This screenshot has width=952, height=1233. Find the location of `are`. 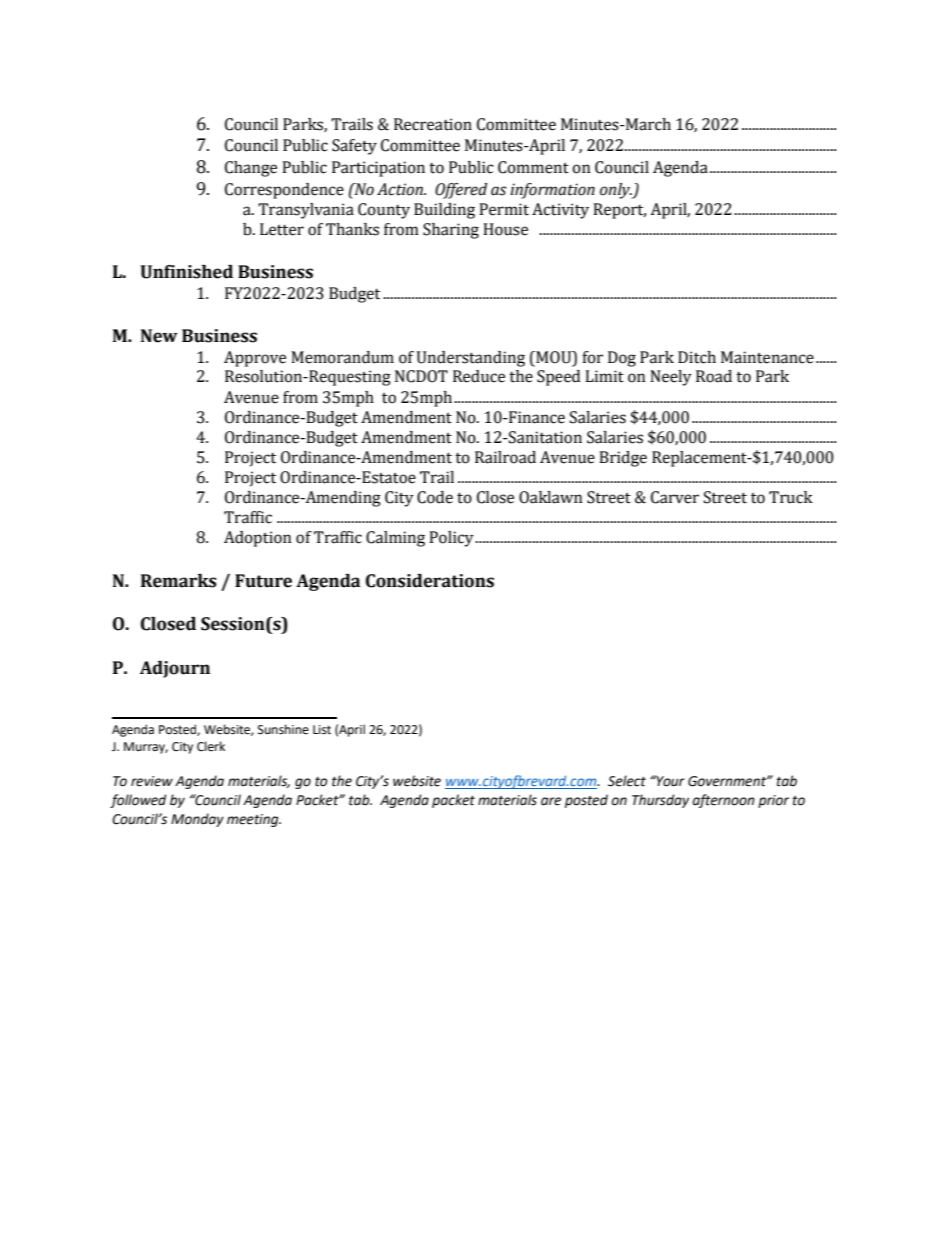

are is located at coordinates (551, 801).
